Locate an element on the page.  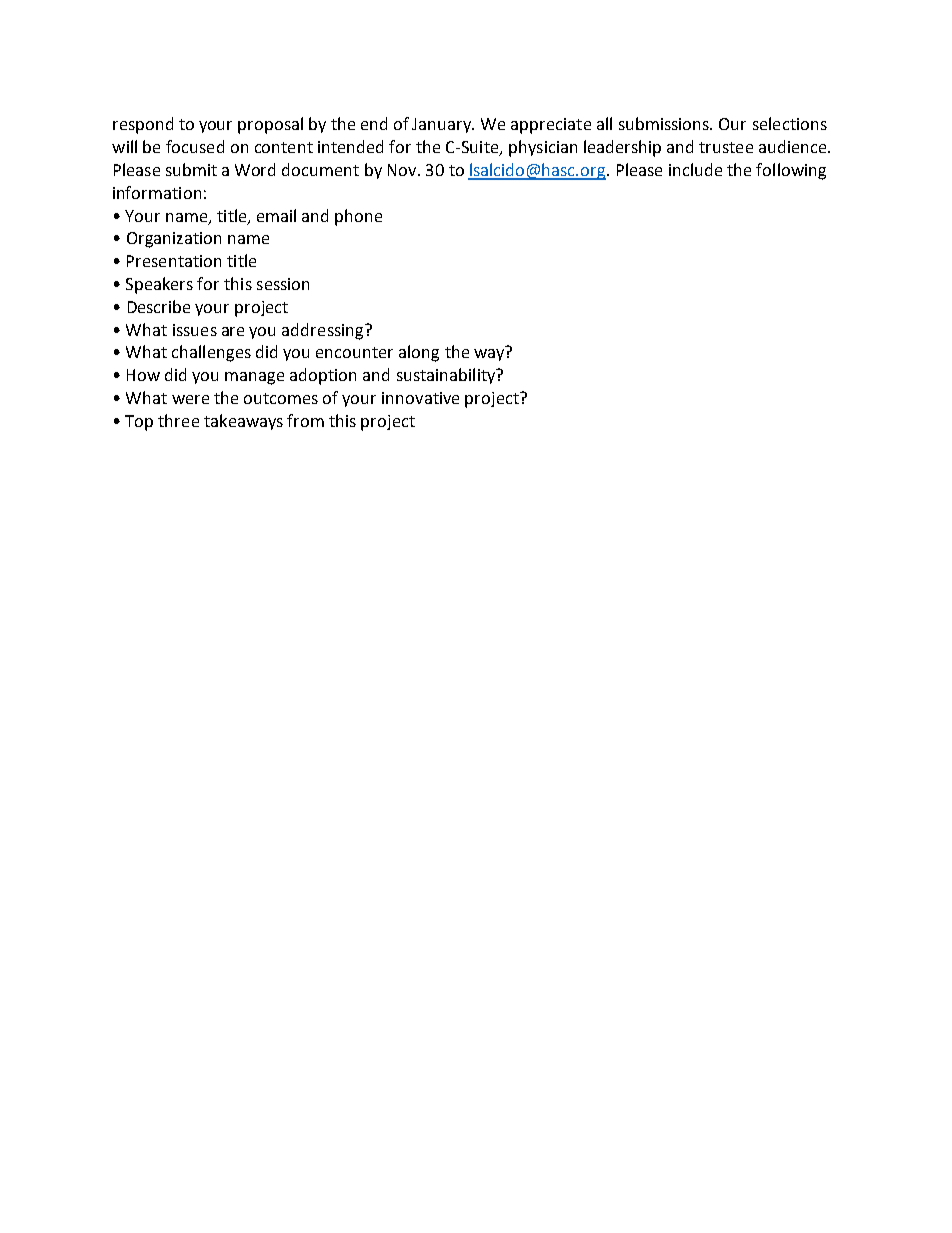
innovative is located at coordinates (420, 398).
